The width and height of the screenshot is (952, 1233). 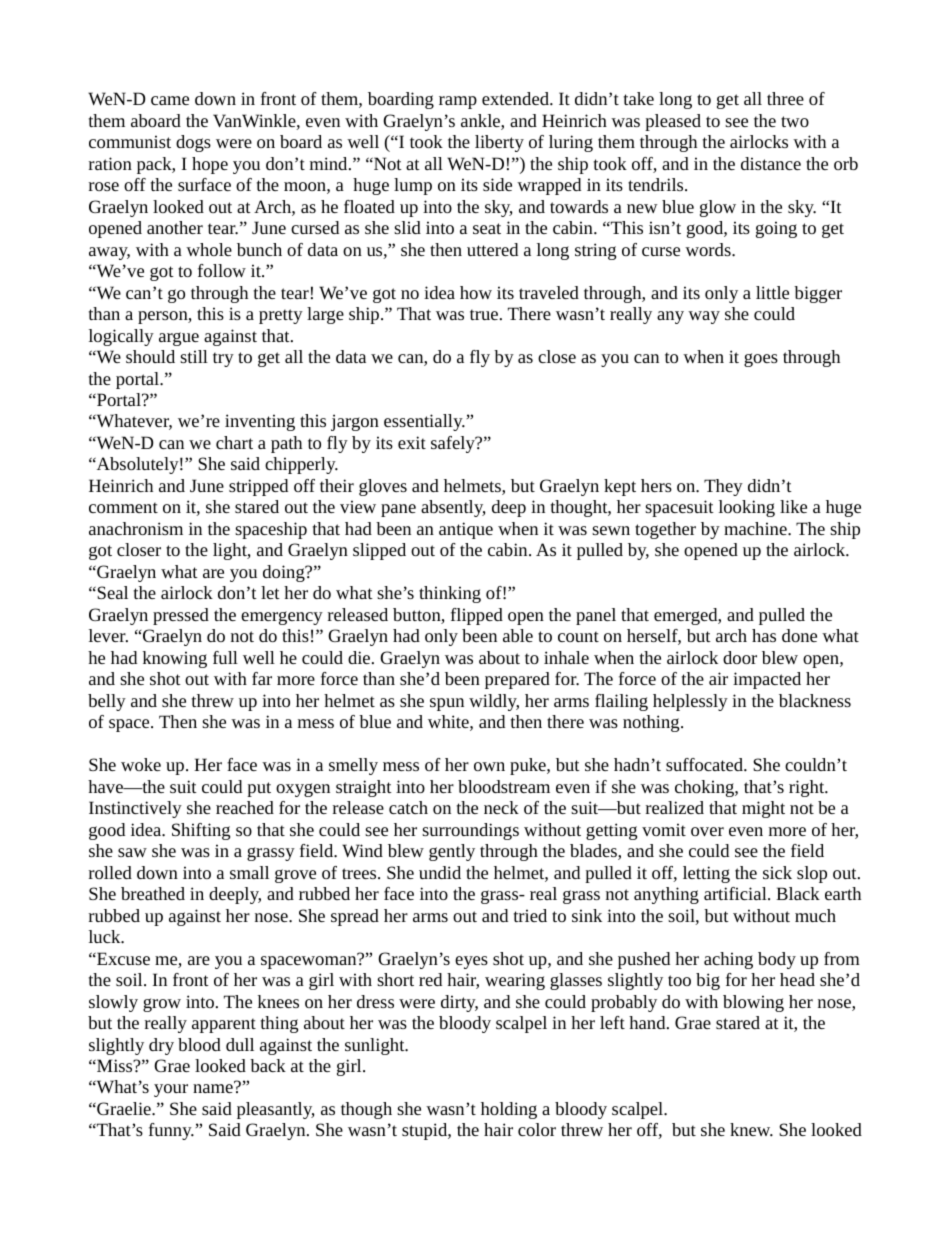 I want to click on your, so click(x=171, y=1090).
